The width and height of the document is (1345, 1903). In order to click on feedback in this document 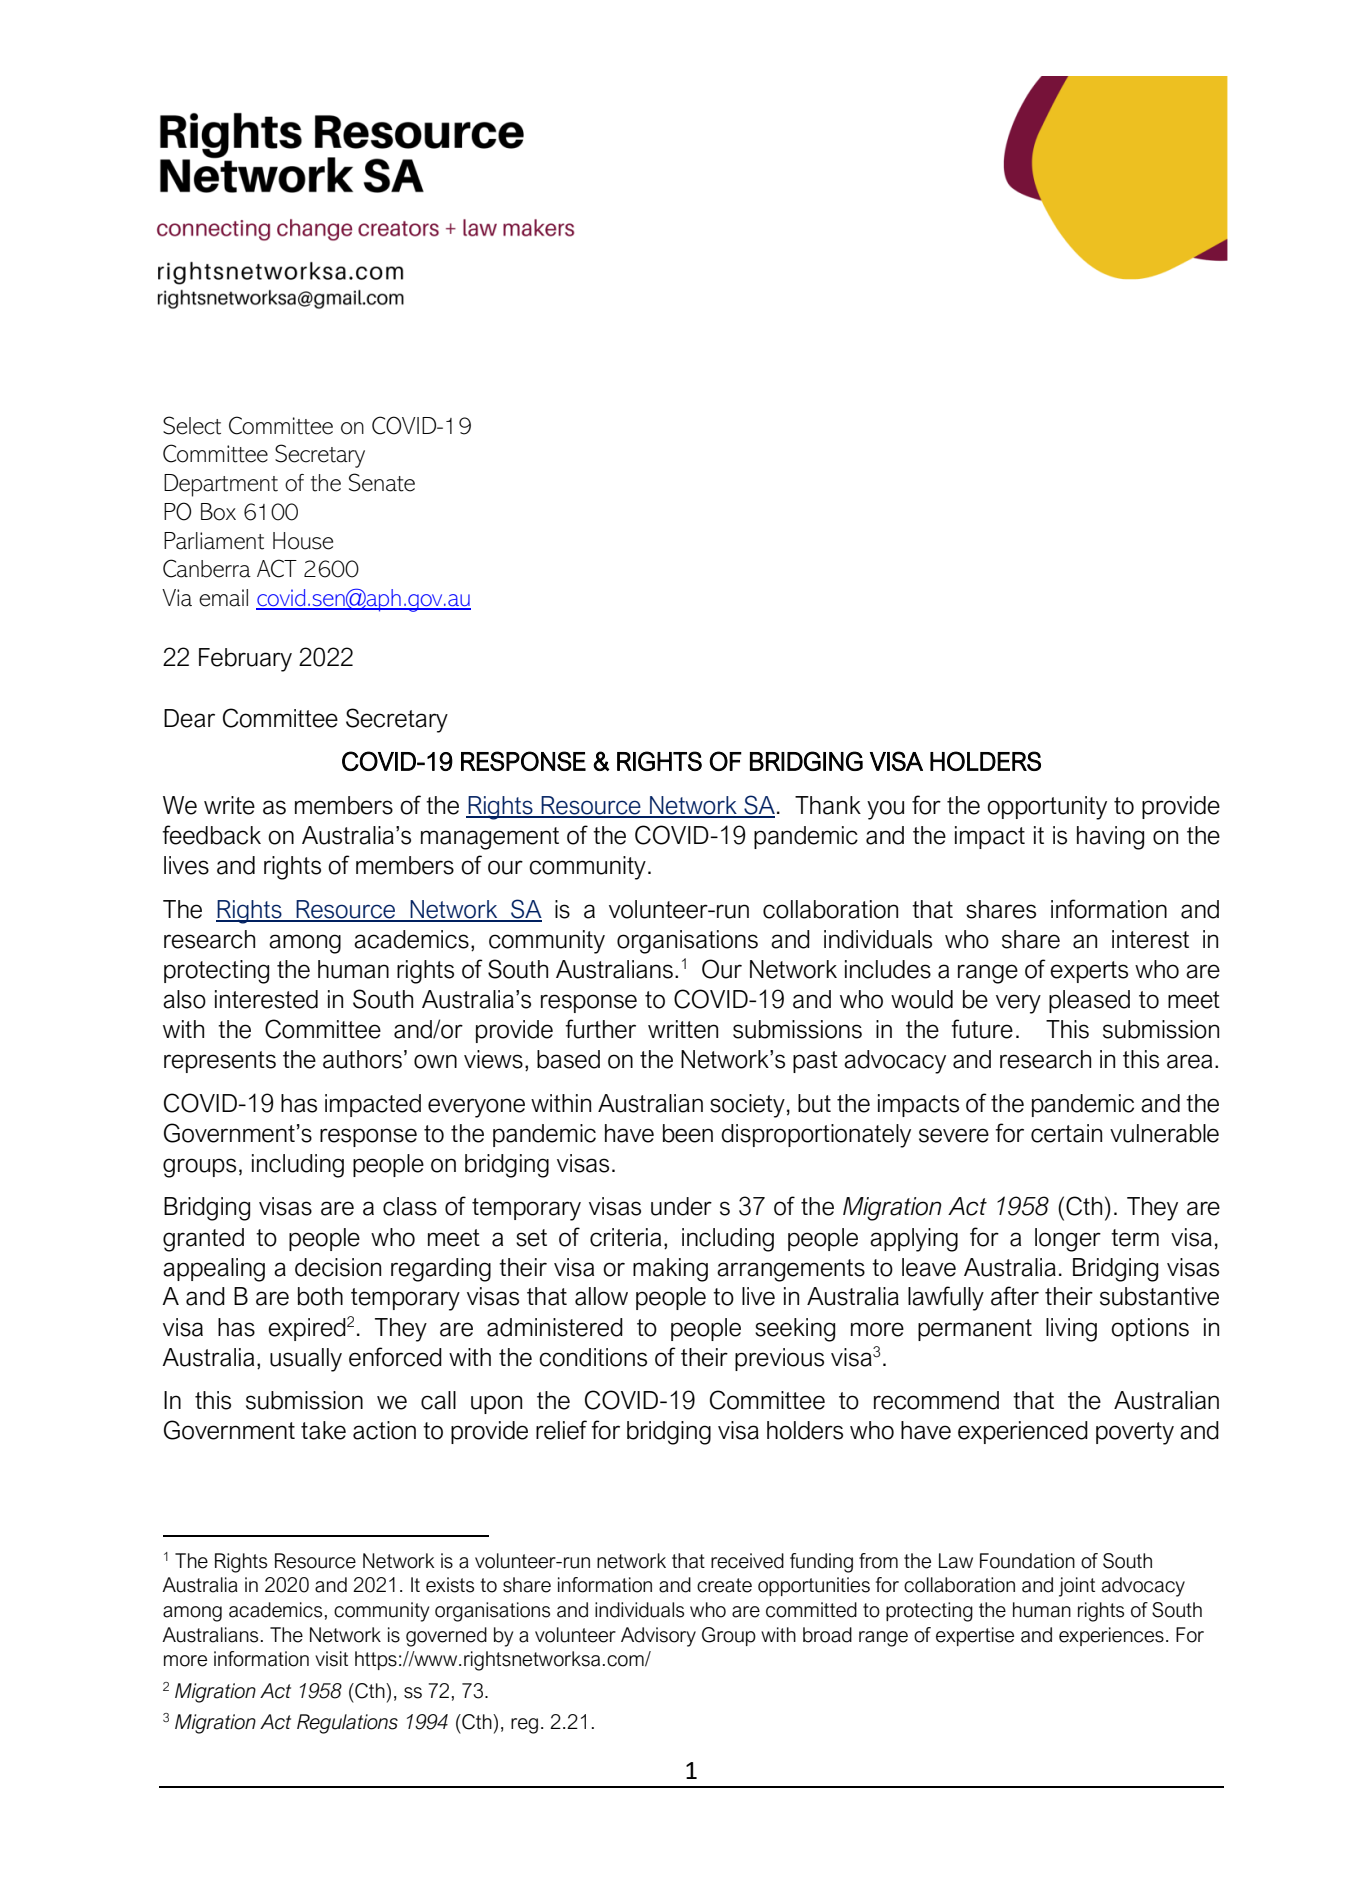, I will do `click(211, 835)`.
